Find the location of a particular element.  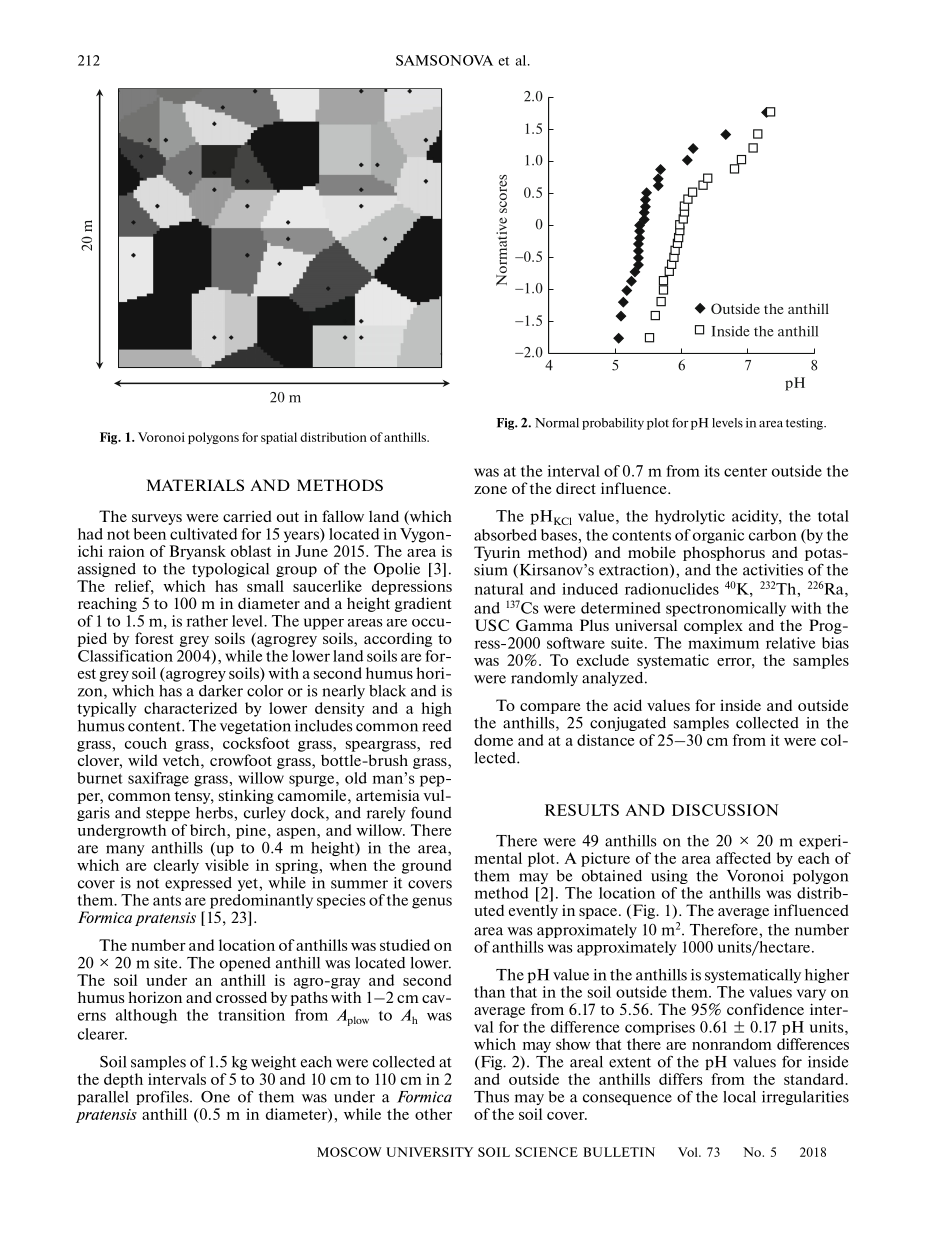

SAMSONOVA is located at coordinates (444, 60).
